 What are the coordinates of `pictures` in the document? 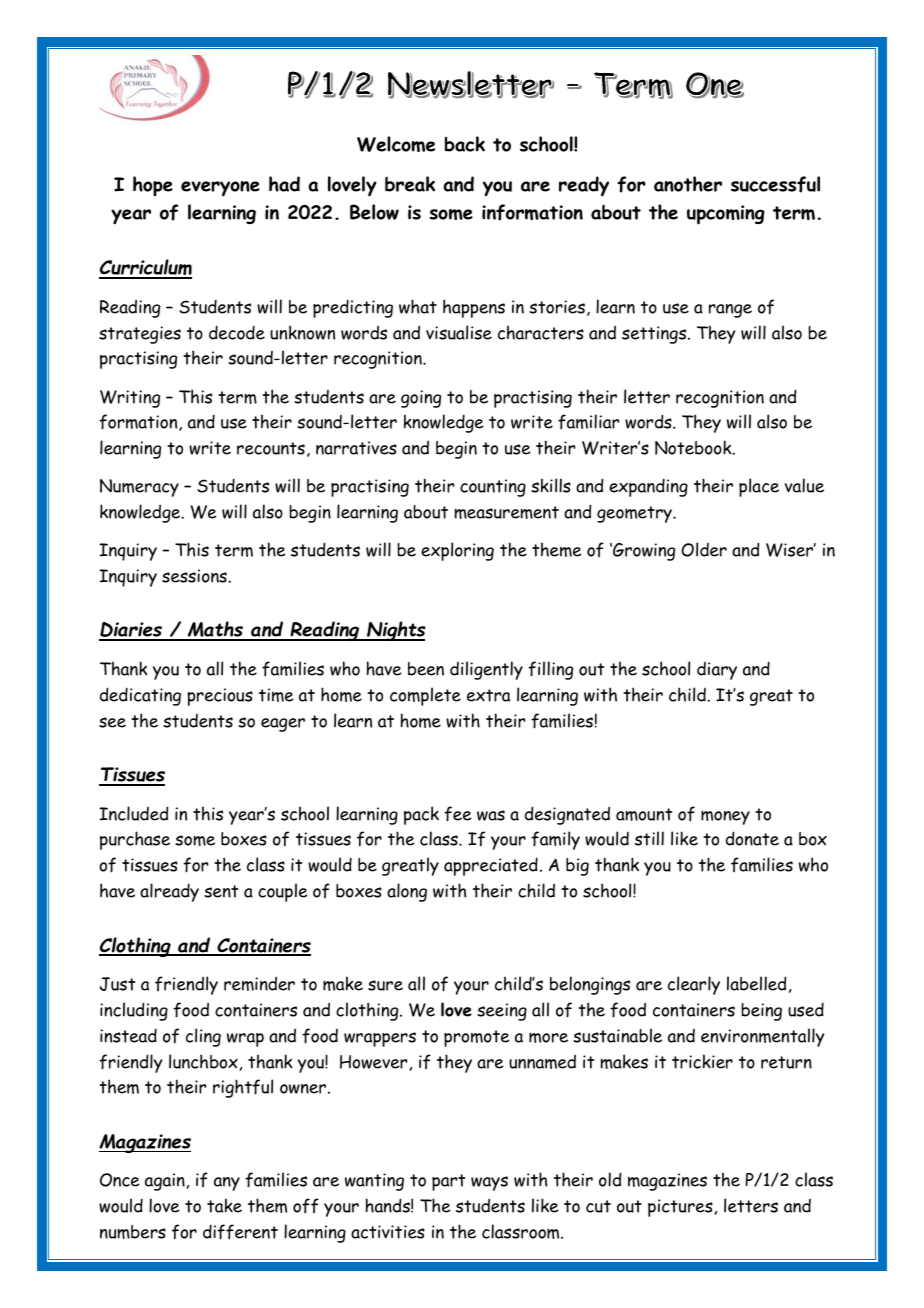 It's located at (680, 1208).
